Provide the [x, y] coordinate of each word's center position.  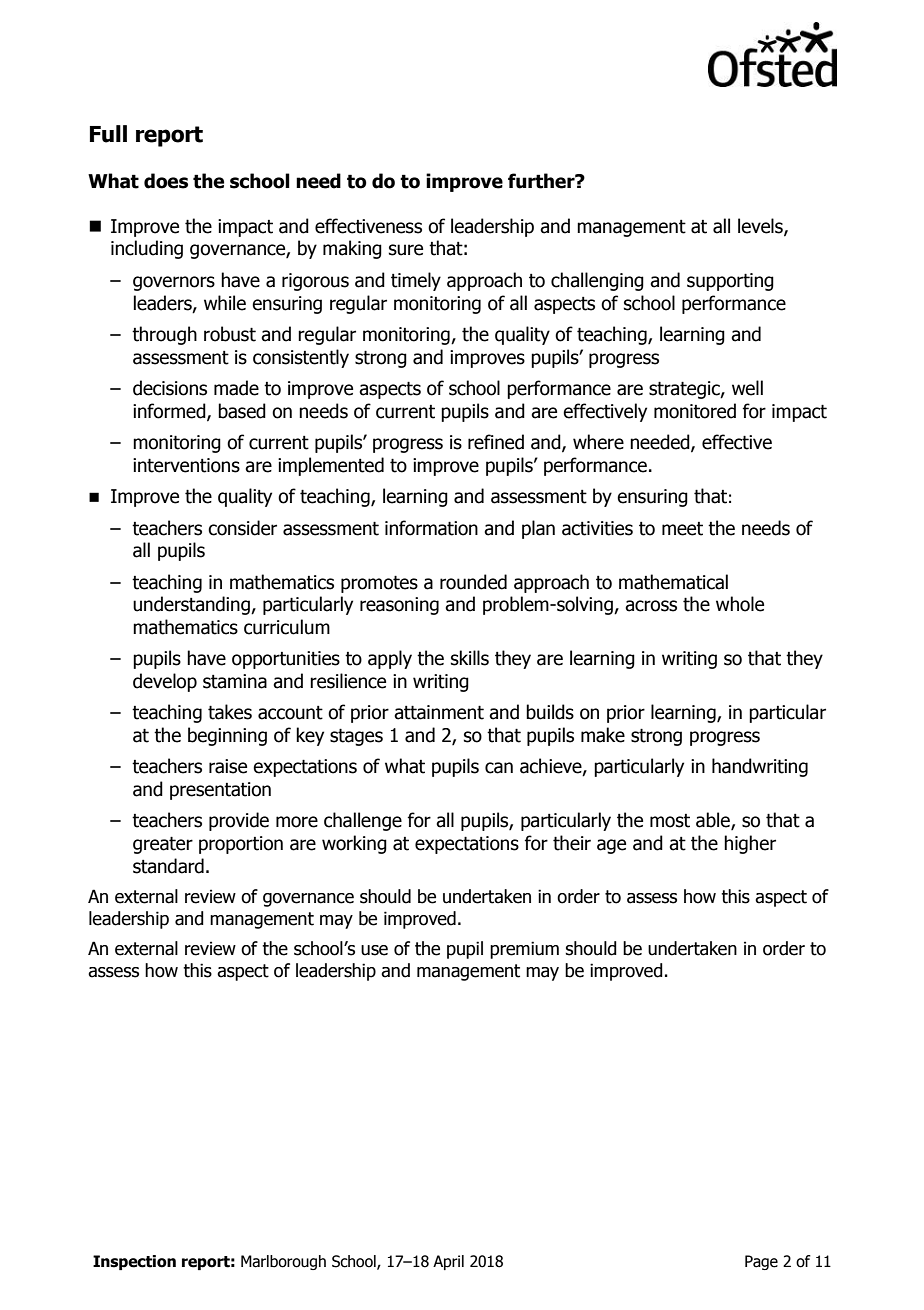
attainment [439, 712]
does [166, 181]
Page [761, 1262]
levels [761, 226]
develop [165, 682]
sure [406, 250]
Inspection [134, 1262]
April [448, 1262]
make [603, 735]
